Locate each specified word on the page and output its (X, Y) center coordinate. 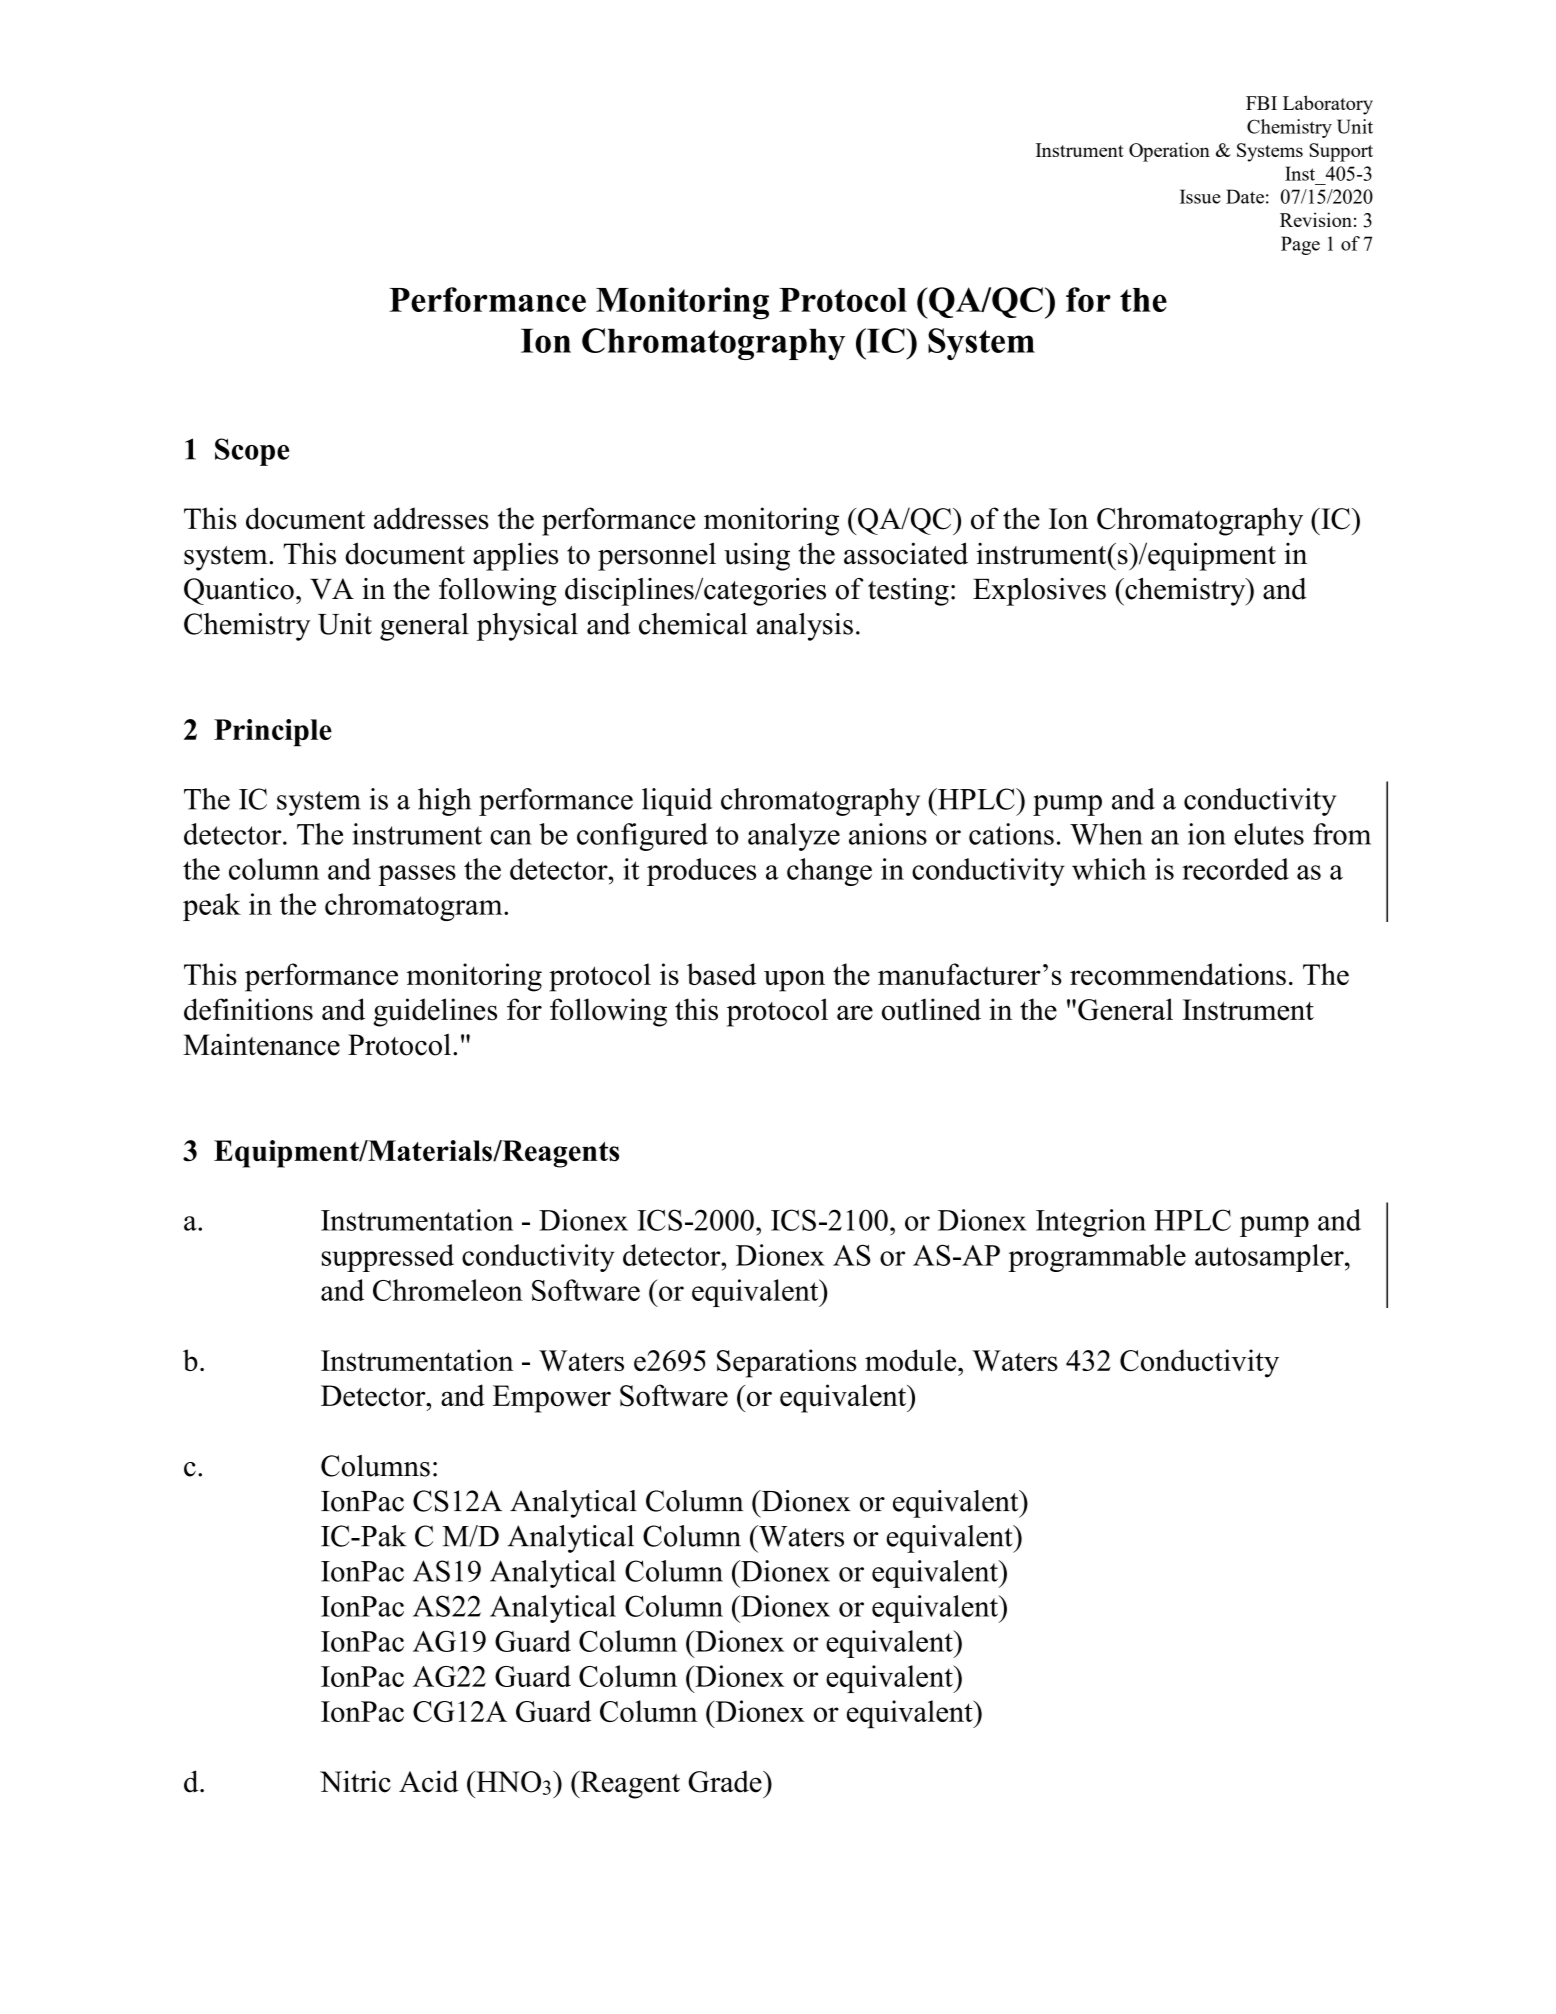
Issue (1200, 196)
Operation (1169, 152)
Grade (726, 1781)
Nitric (355, 1781)
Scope (252, 452)
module (912, 1360)
